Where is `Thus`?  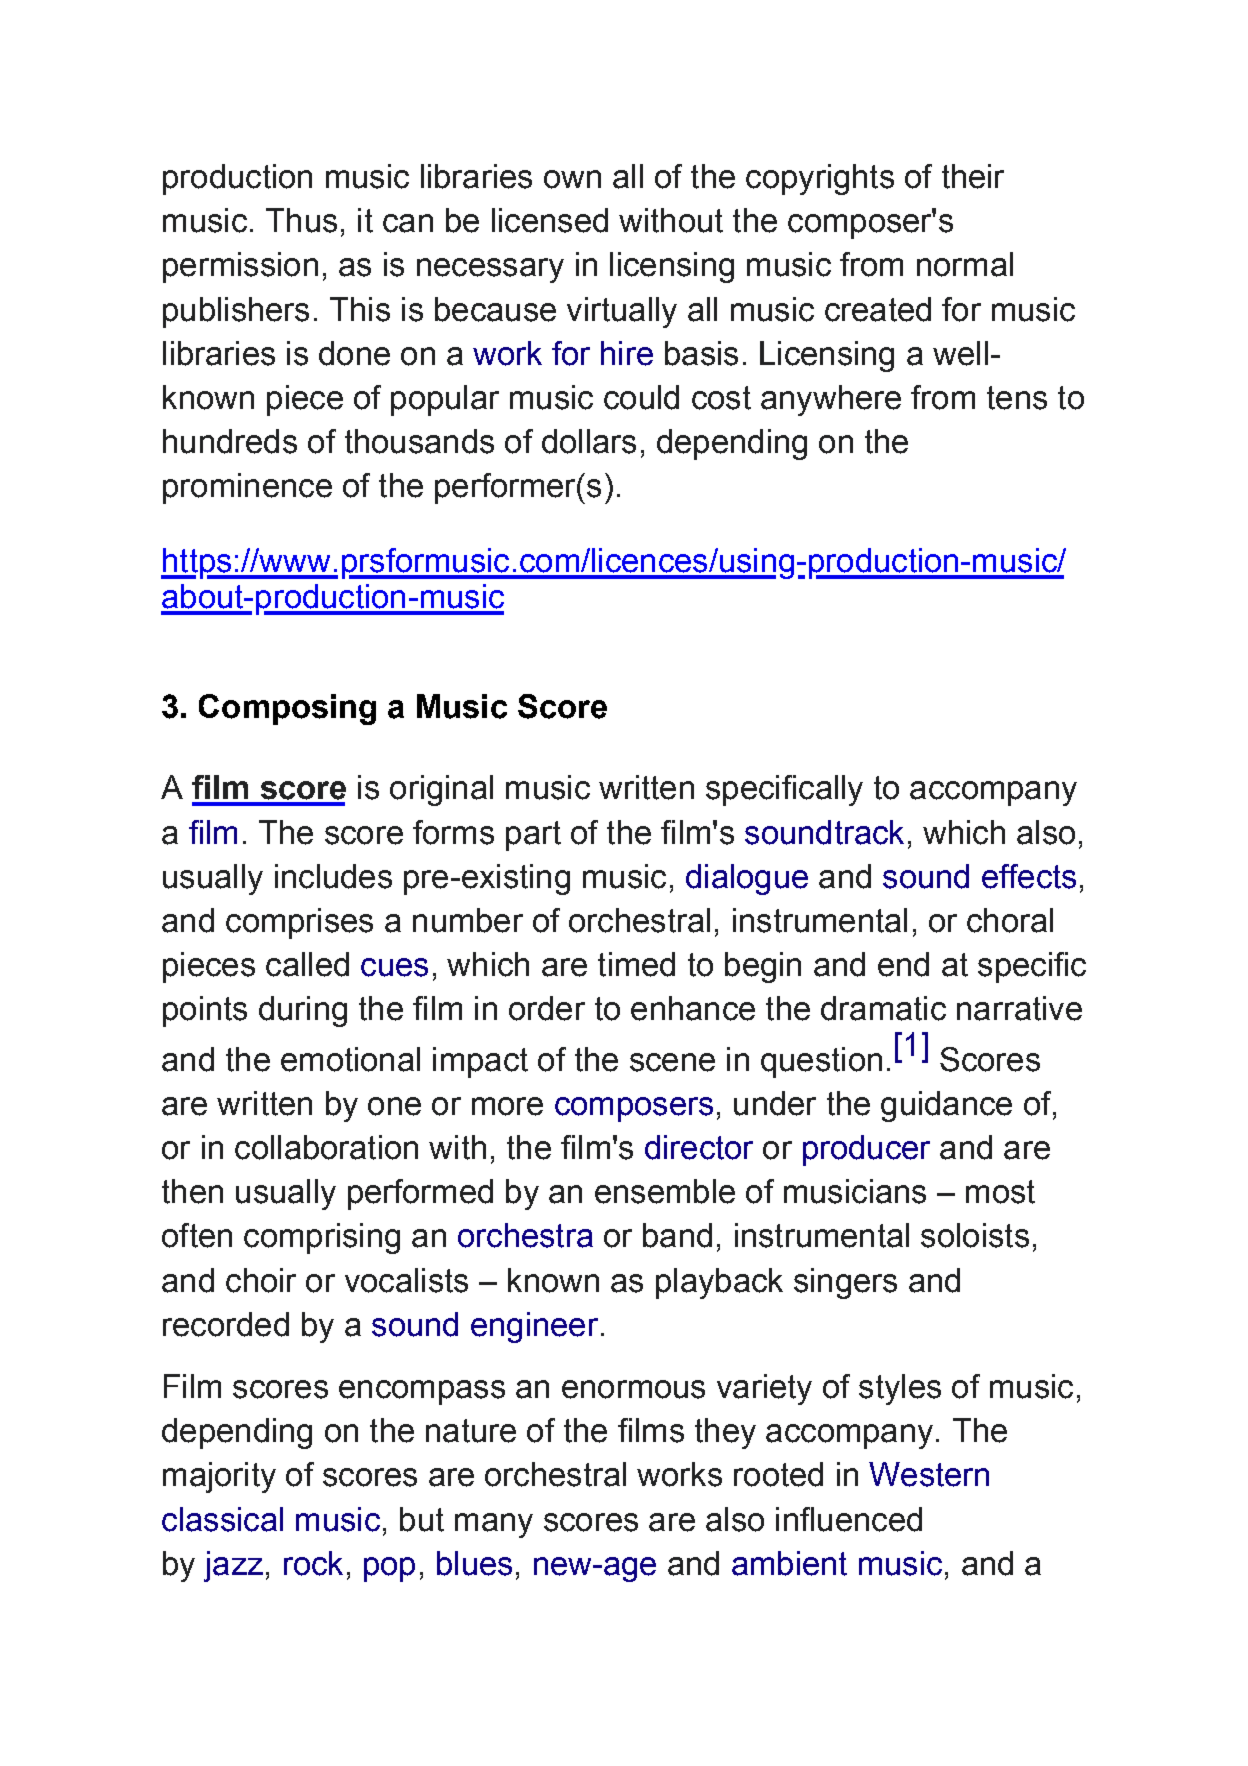 Thus is located at coordinates (301, 220).
